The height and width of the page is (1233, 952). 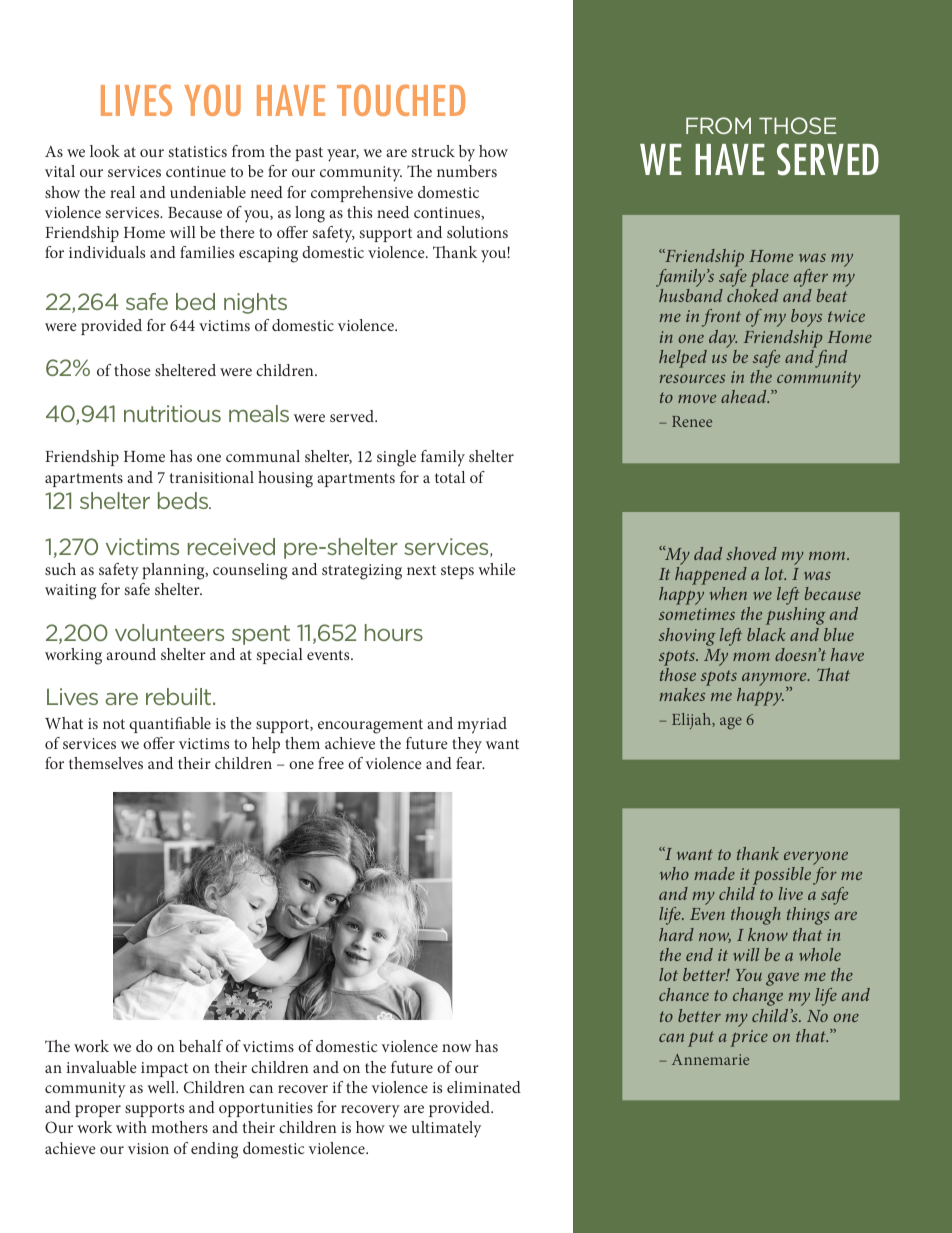 I want to click on everyone, so click(x=816, y=858).
